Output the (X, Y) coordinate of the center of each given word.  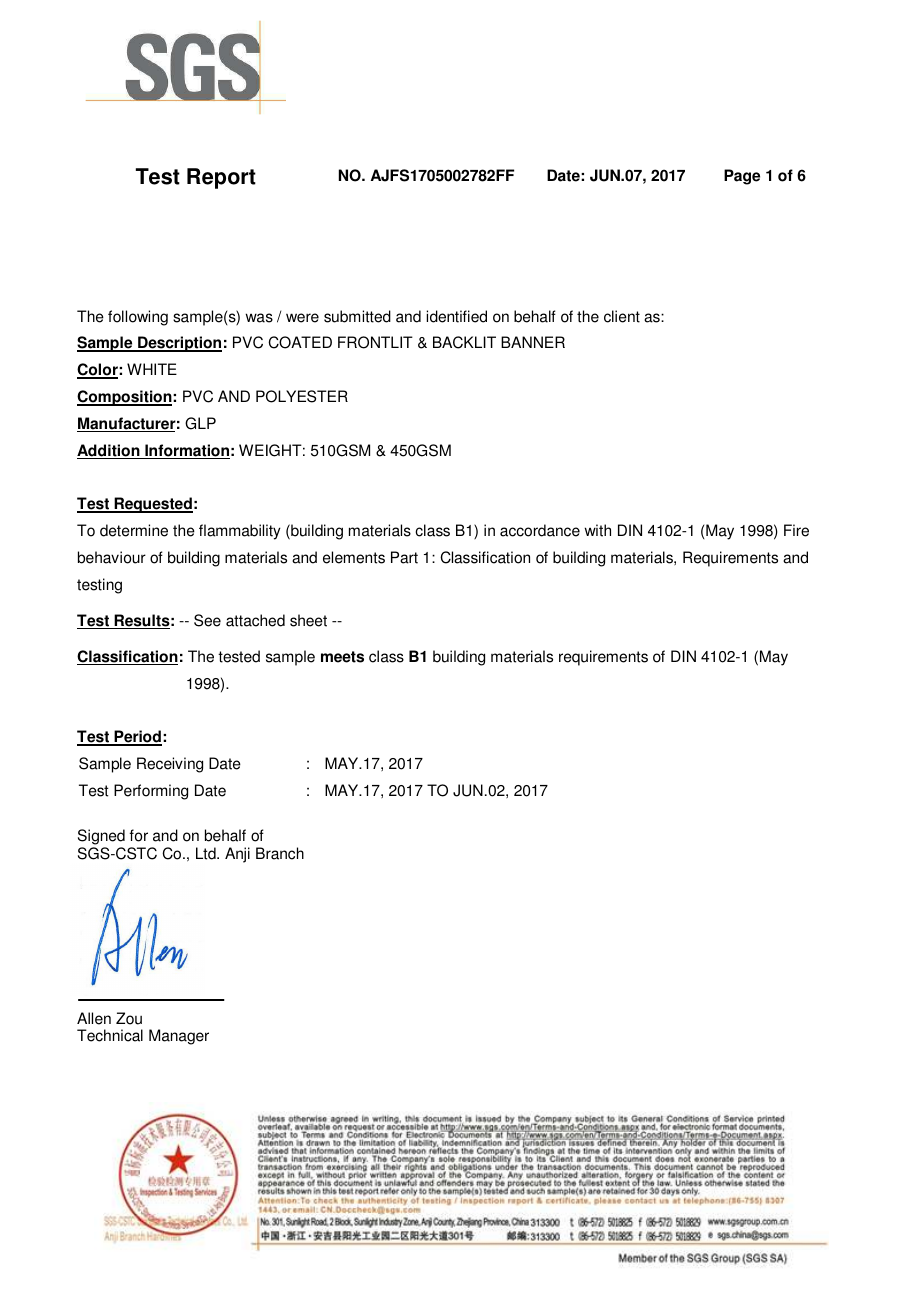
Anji (237, 855)
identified (456, 316)
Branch (280, 853)
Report (221, 178)
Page (742, 177)
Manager (179, 1037)
